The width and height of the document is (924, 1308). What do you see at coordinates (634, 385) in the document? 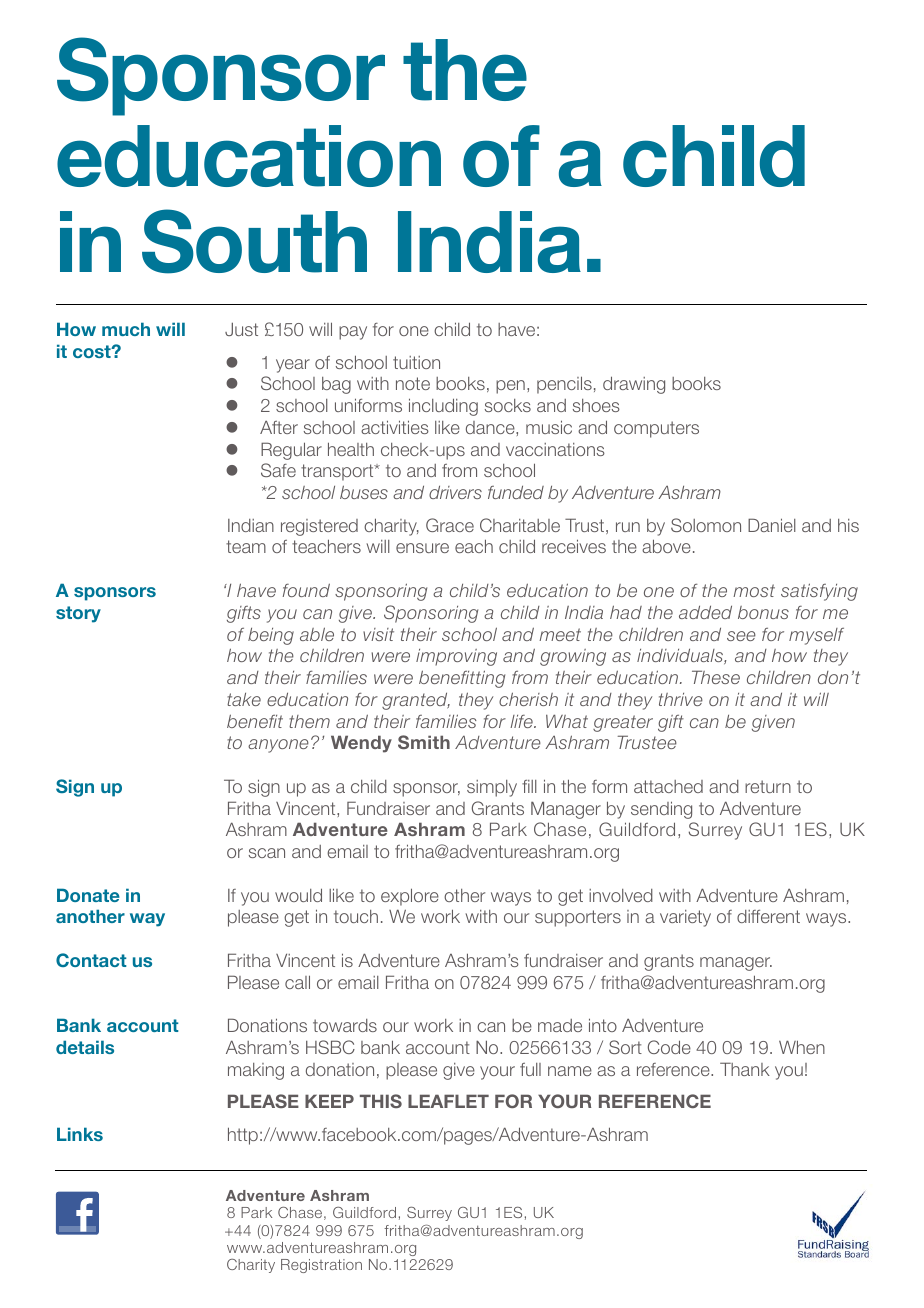
I see `drawing` at bounding box center [634, 385].
